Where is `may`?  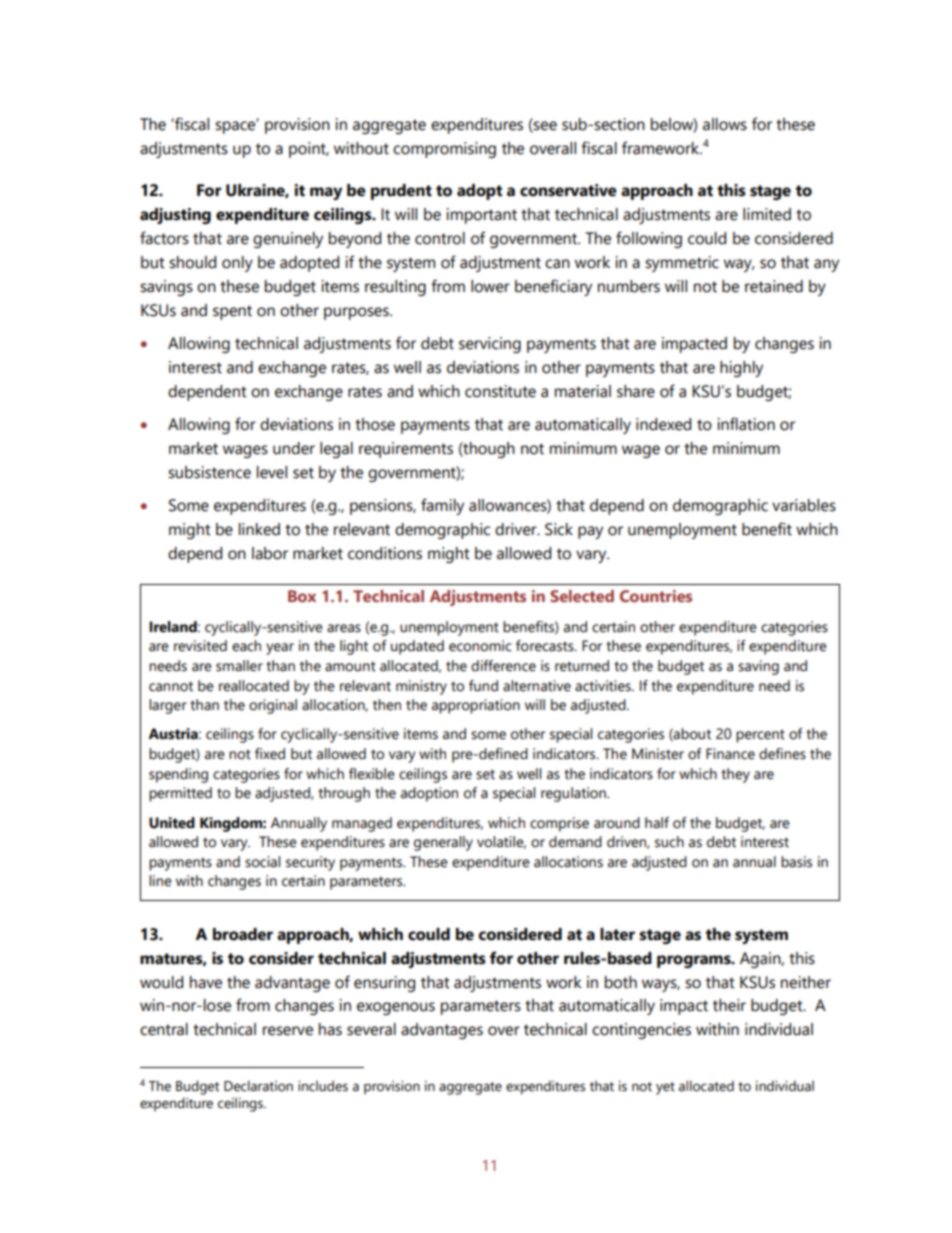 may is located at coordinates (326, 193).
